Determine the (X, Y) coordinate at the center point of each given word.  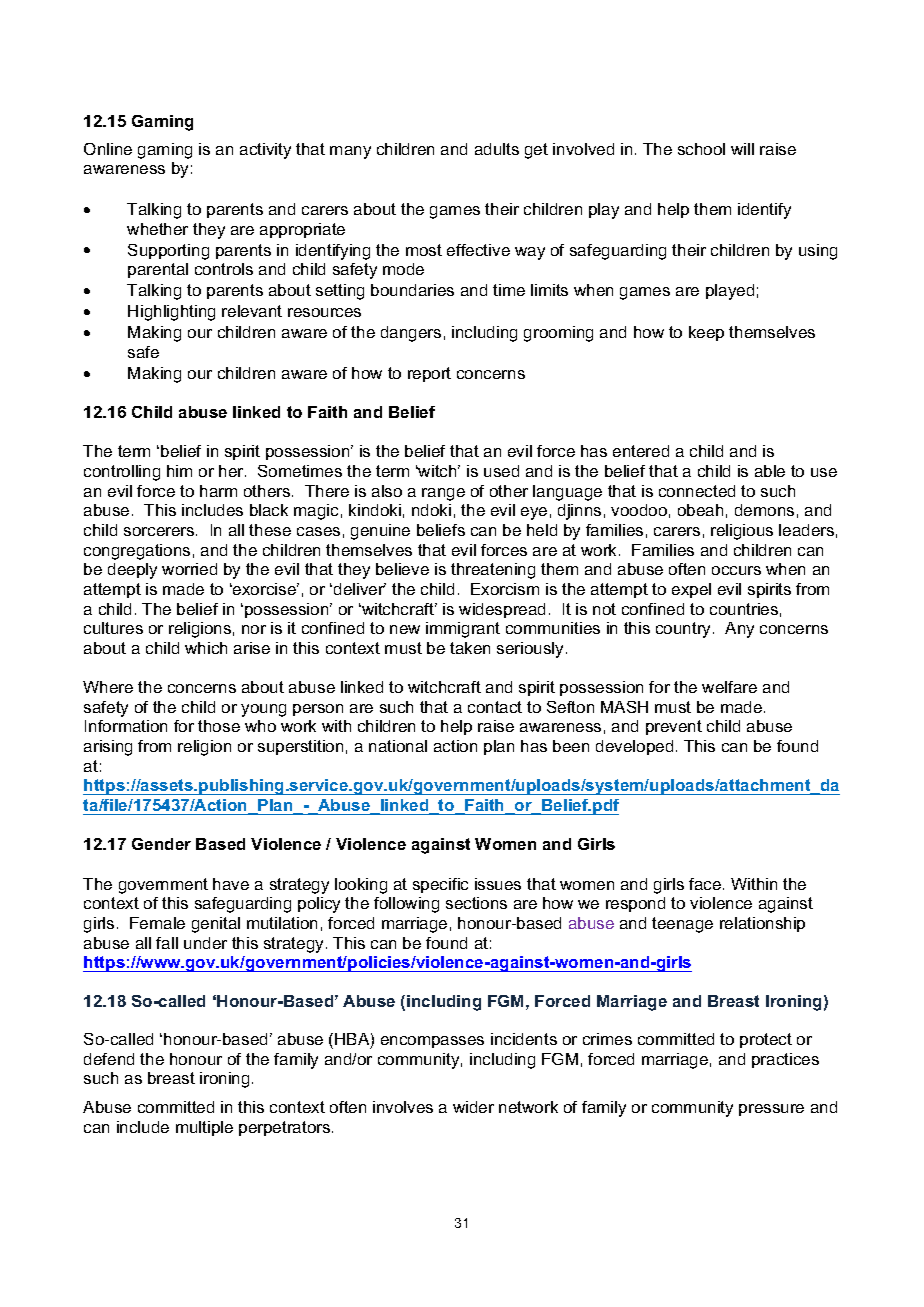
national (398, 746)
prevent (674, 727)
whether (157, 229)
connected (697, 491)
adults (497, 149)
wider (473, 1107)
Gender (161, 844)
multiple (204, 1128)
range (443, 494)
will (742, 149)
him (179, 471)
